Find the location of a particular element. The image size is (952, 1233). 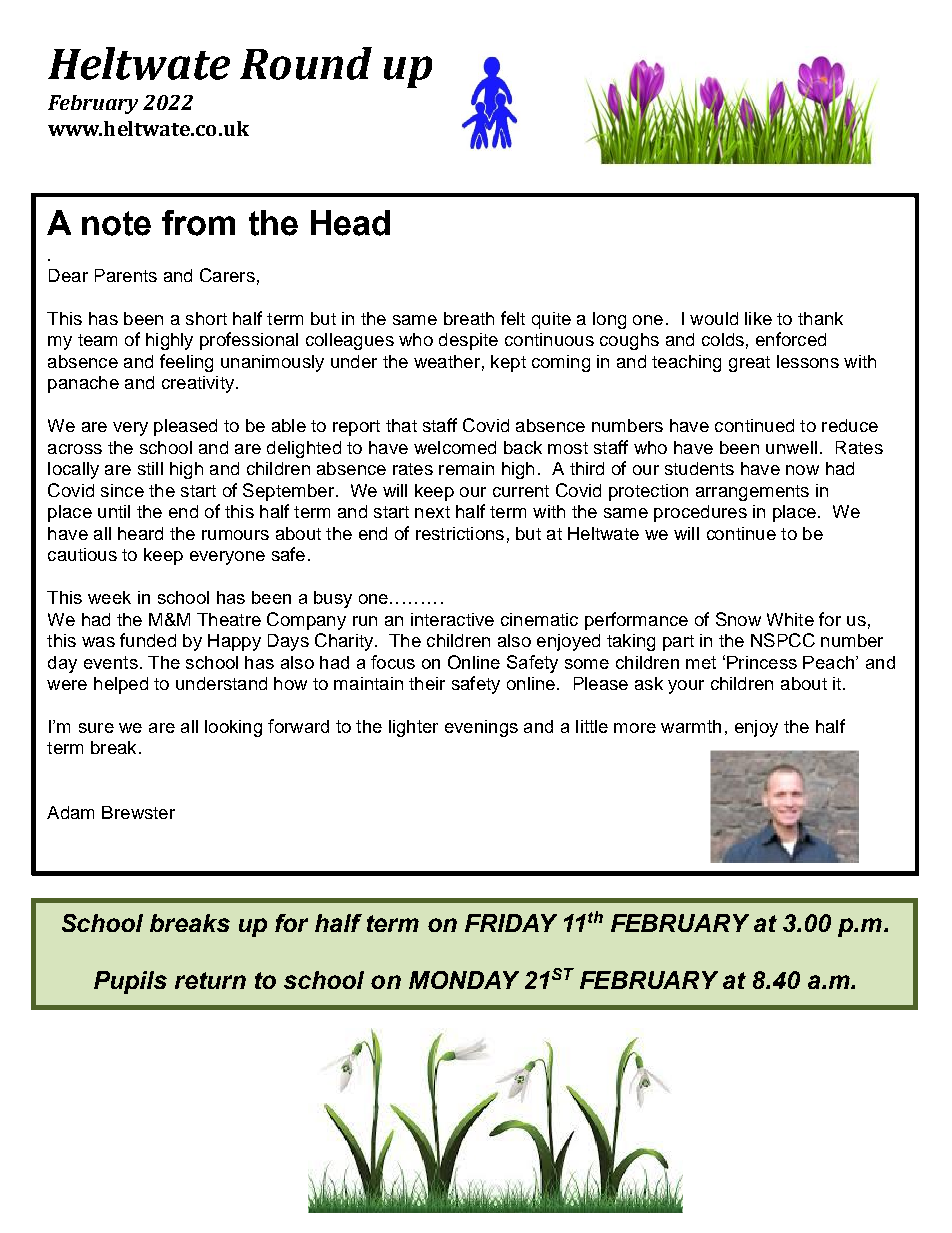

MONDAY is located at coordinates (464, 980).
